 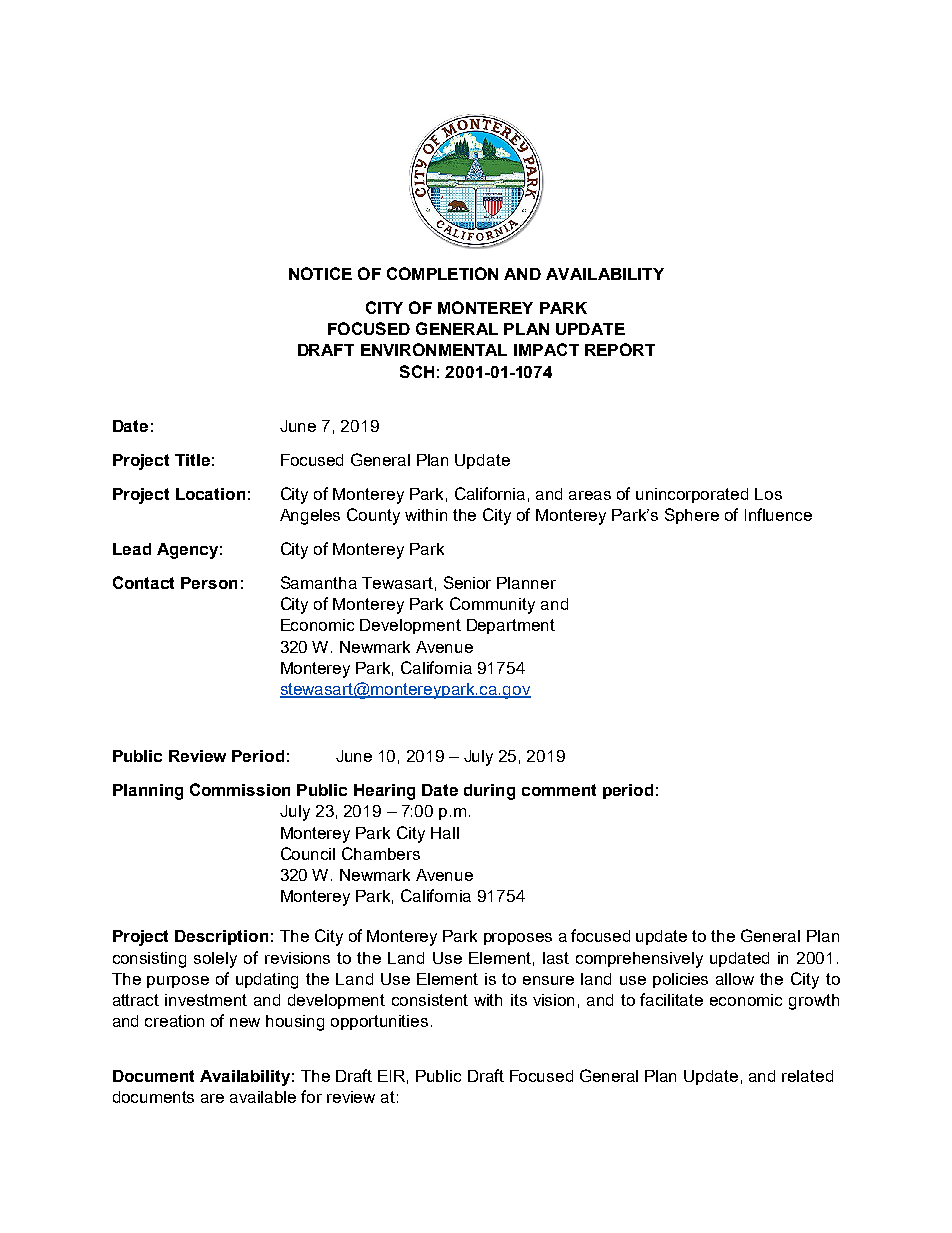 I want to click on available, so click(x=263, y=1097).
